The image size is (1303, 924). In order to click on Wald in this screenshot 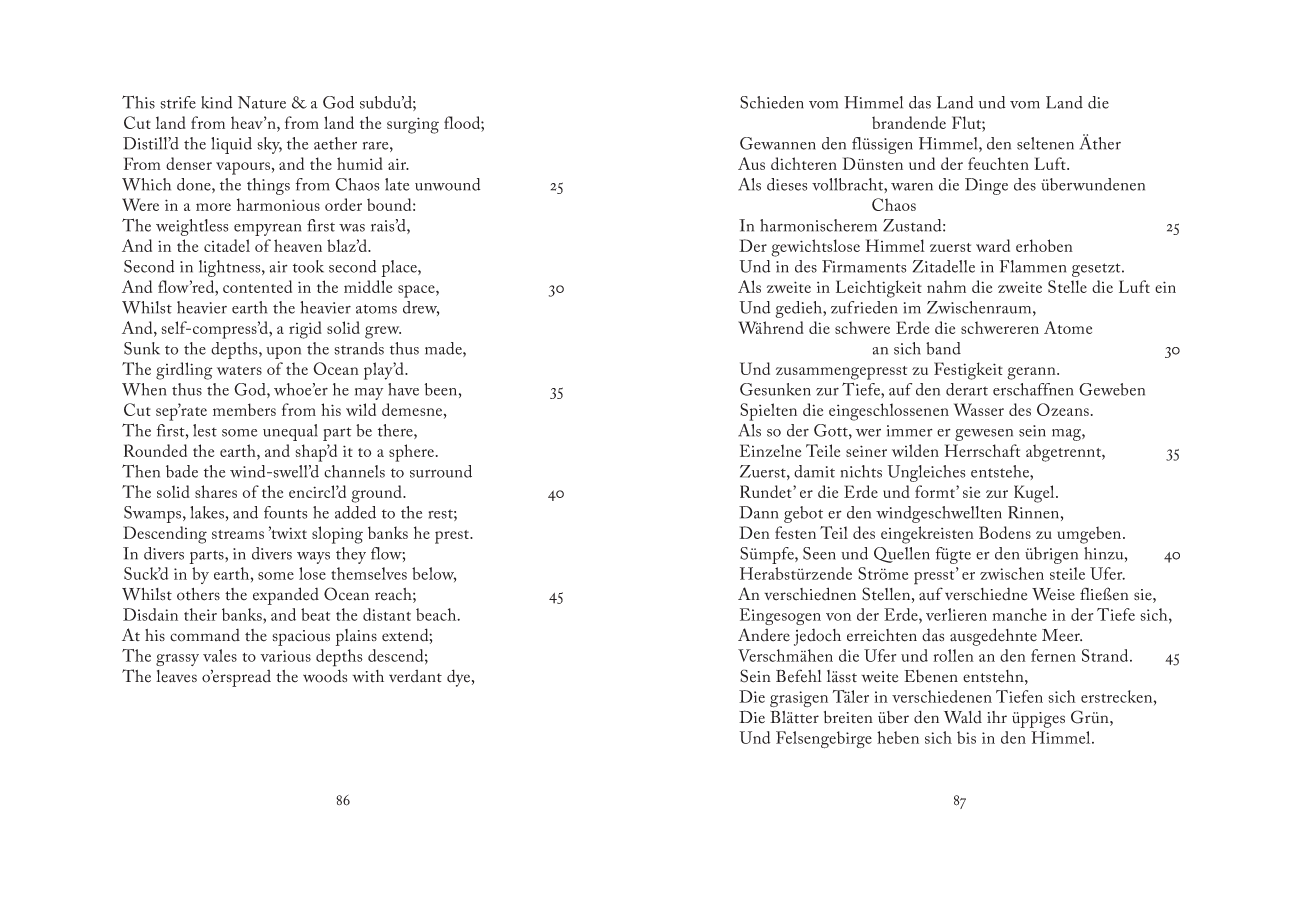, I will do `click(963, 717)`.
